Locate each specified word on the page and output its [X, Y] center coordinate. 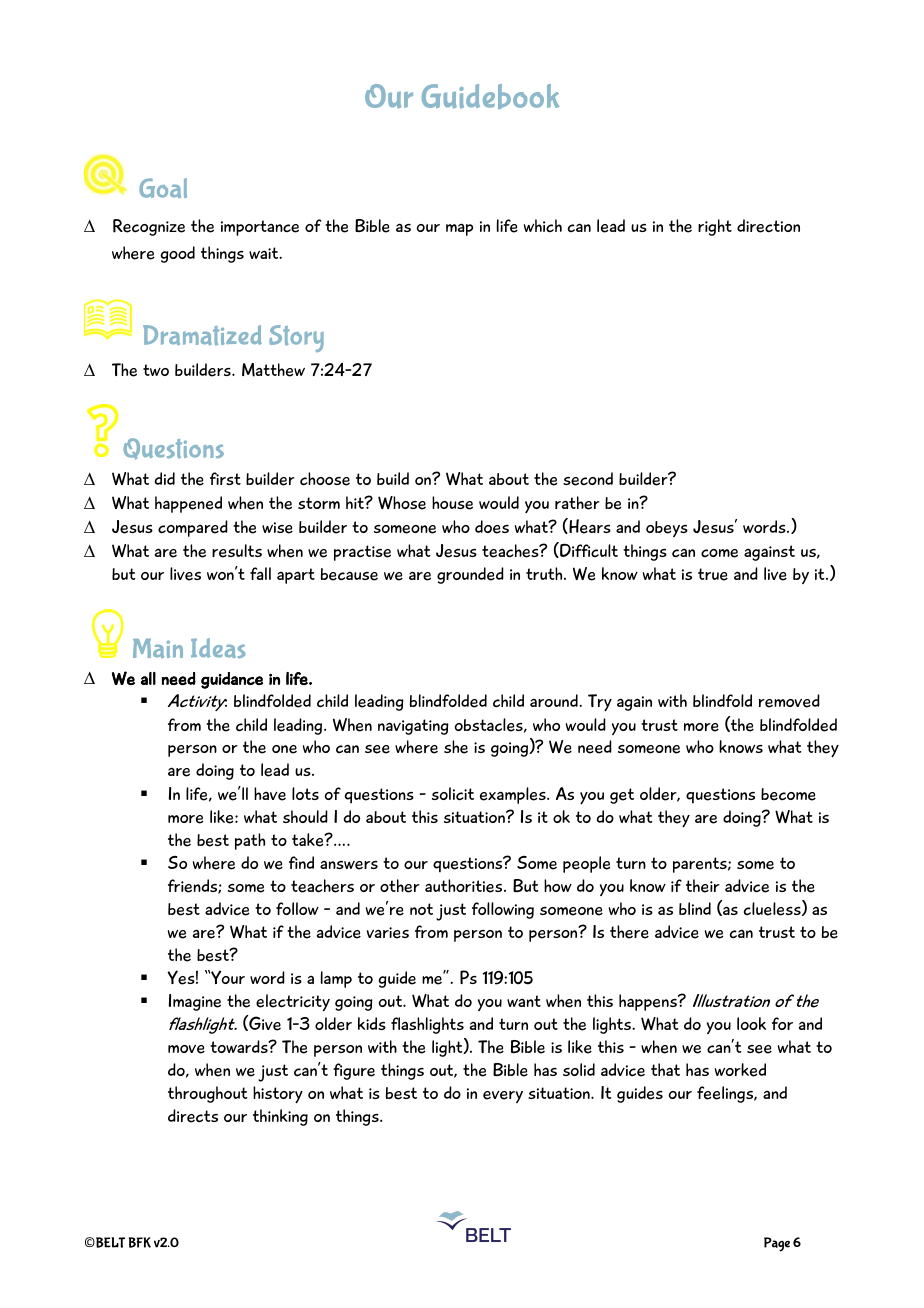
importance [260, 228]
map [459, 229]
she [456, 747]
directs [193, 1116]
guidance [232, 680]
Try [600, 703]
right [715, 227]
